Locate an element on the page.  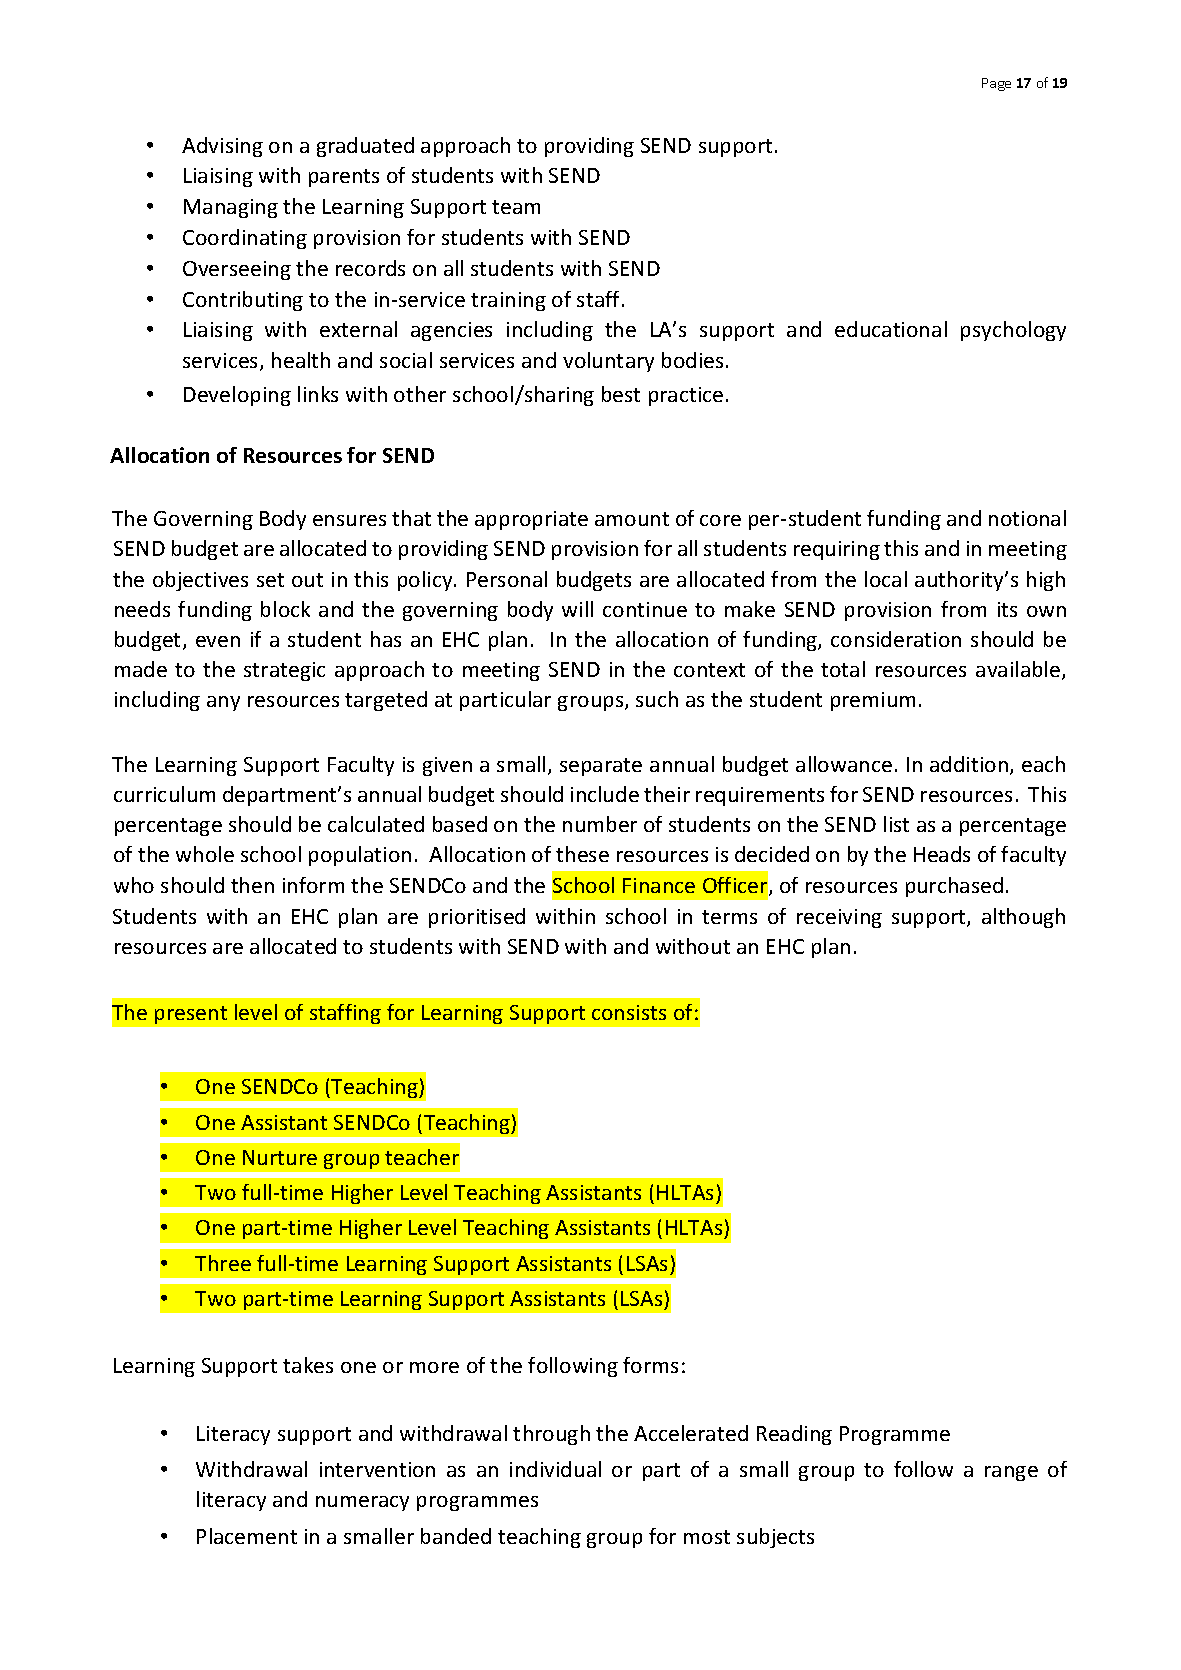
list is located at coordinates (896, 824).
